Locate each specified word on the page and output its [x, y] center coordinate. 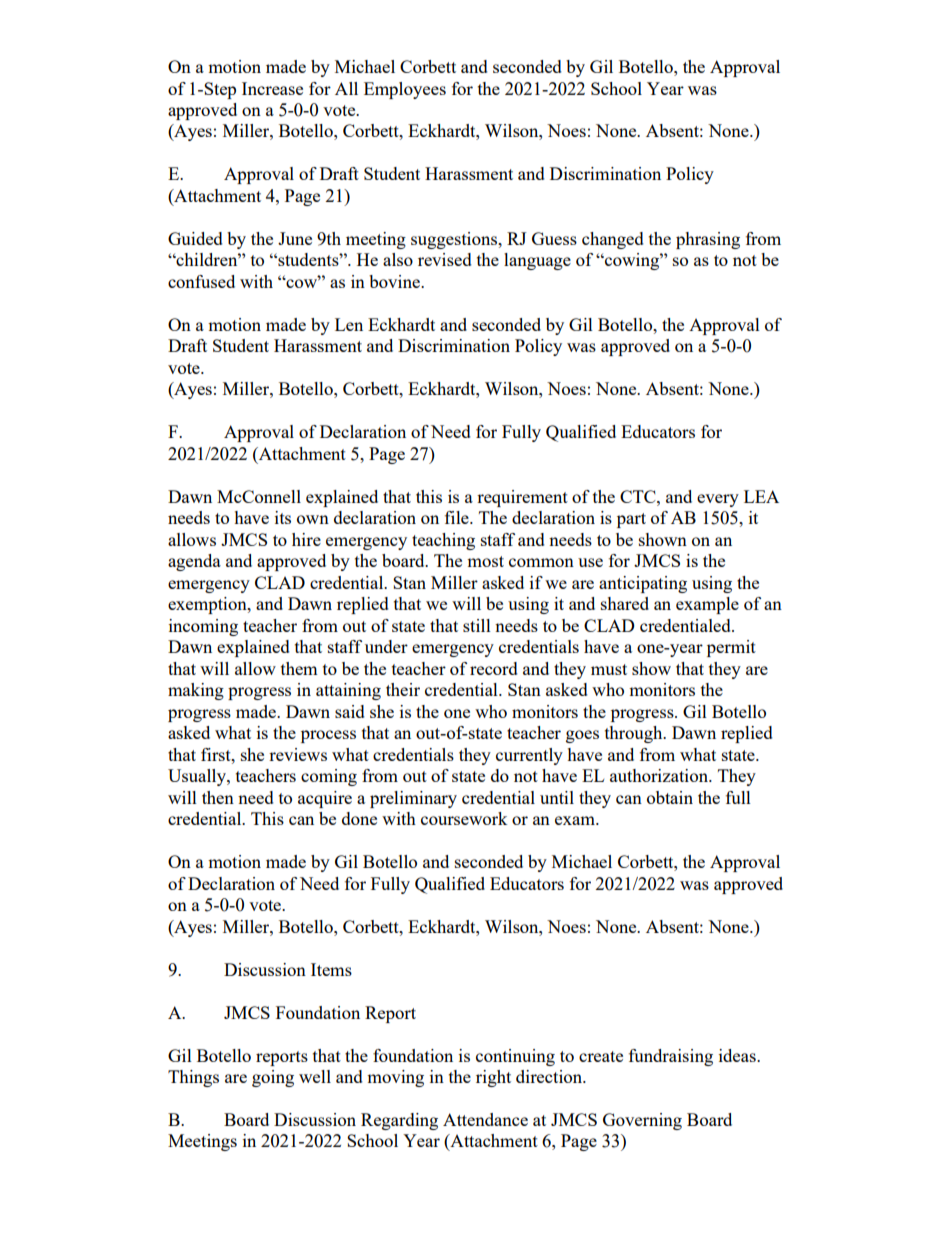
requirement [522, 498]
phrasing [708, 240]
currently [529, 756]
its [283, 517]
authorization [660, 775]
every [718, 500]
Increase [272, 88]
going [273, 1078]
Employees [405, 90]
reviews [298, 754]
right [493, 1078]
